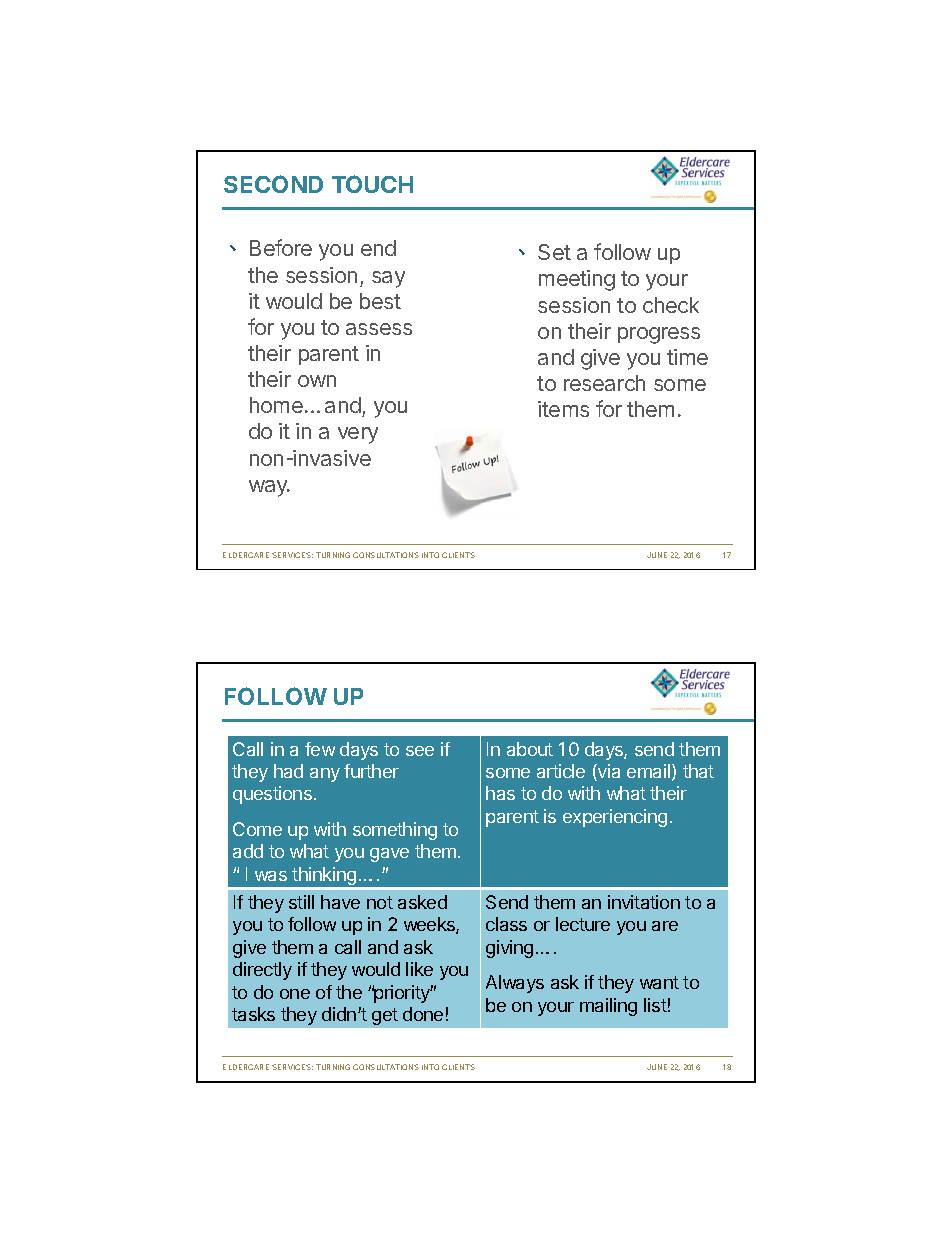 This page has width=952, height=1233. Describe the element at coordinates (320, 749) in the page. I see `few` at that location.
